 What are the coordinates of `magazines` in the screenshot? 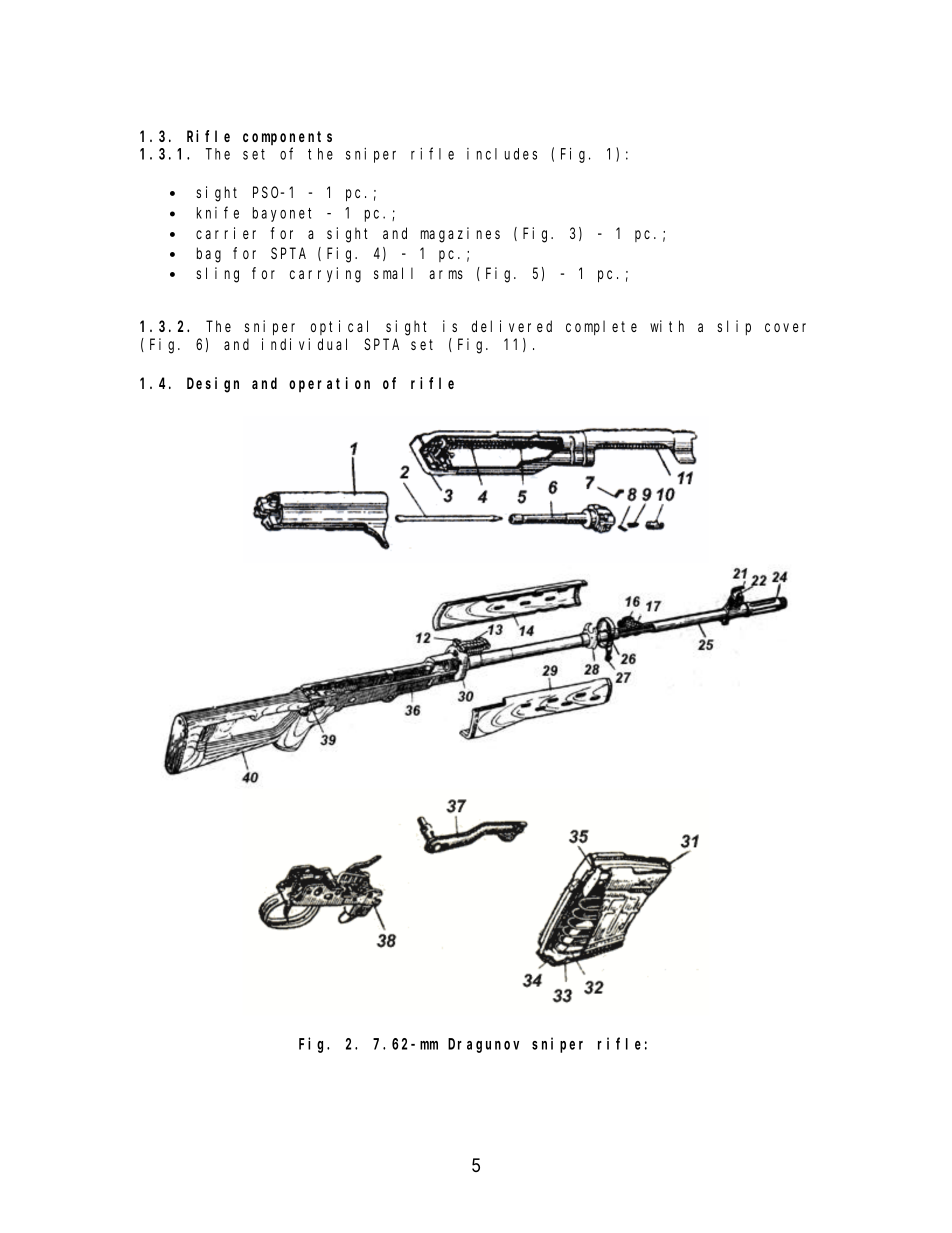 It's located at (460, 235).
